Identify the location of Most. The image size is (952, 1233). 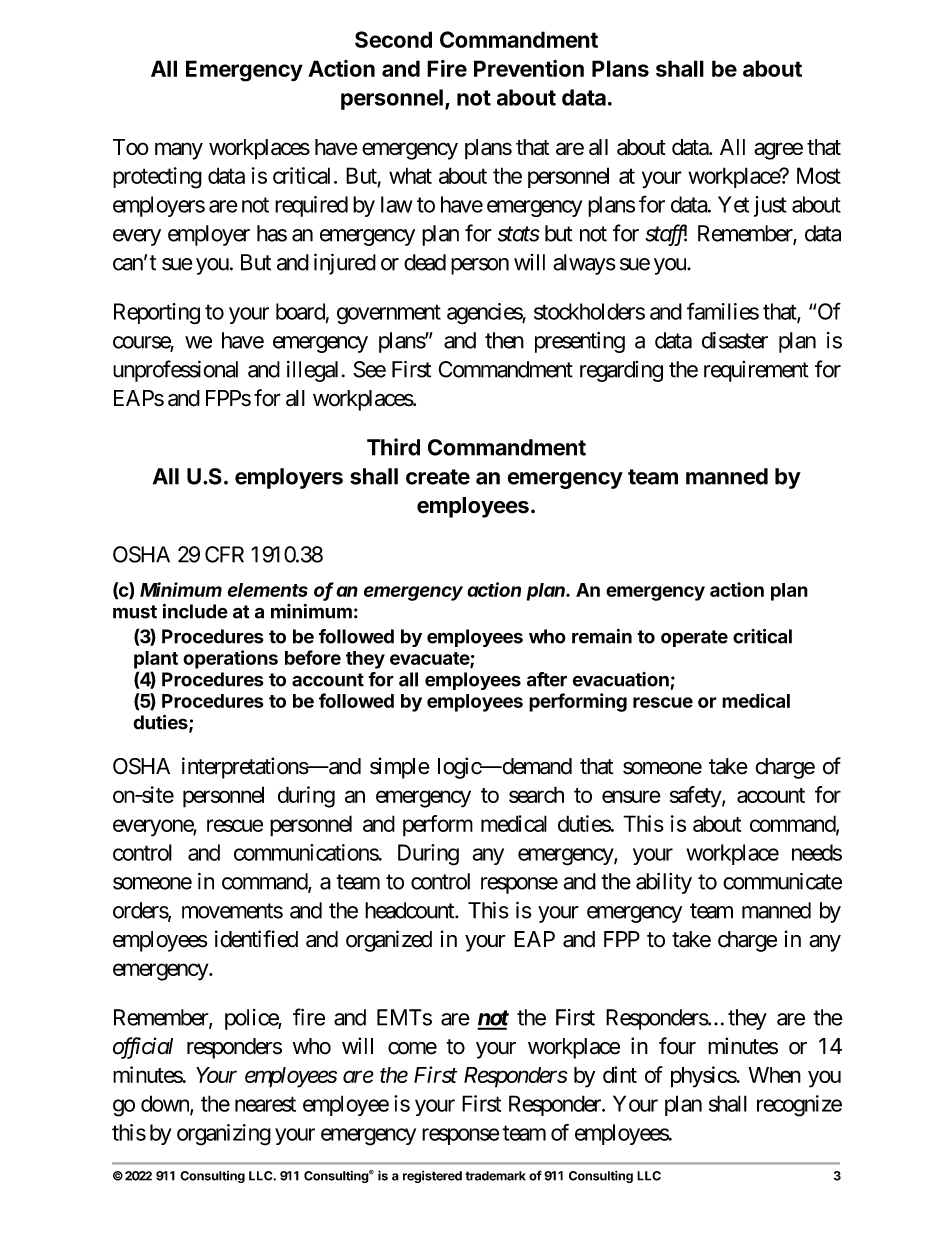
(819, 175).
